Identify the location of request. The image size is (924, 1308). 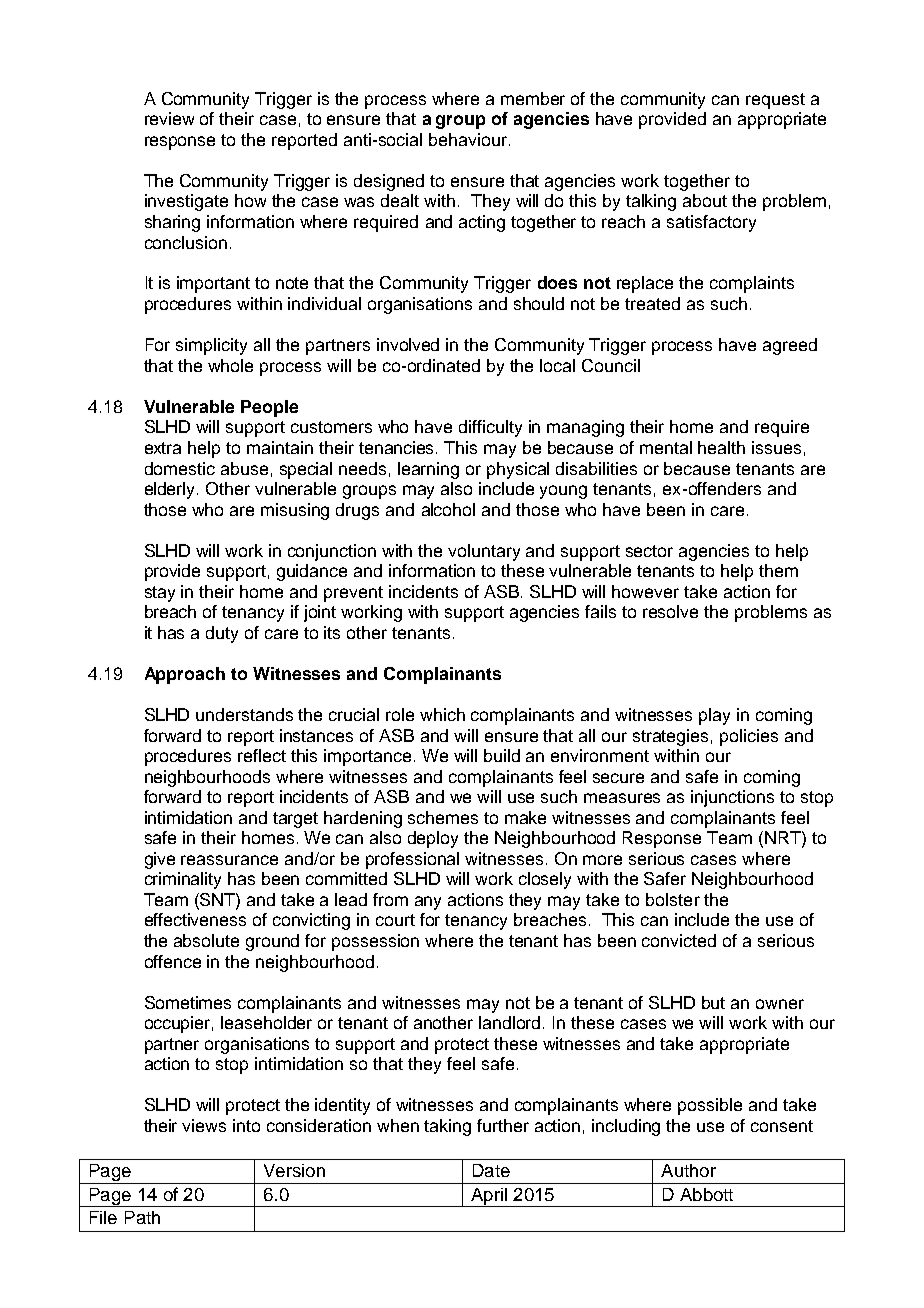
(775, 101).
